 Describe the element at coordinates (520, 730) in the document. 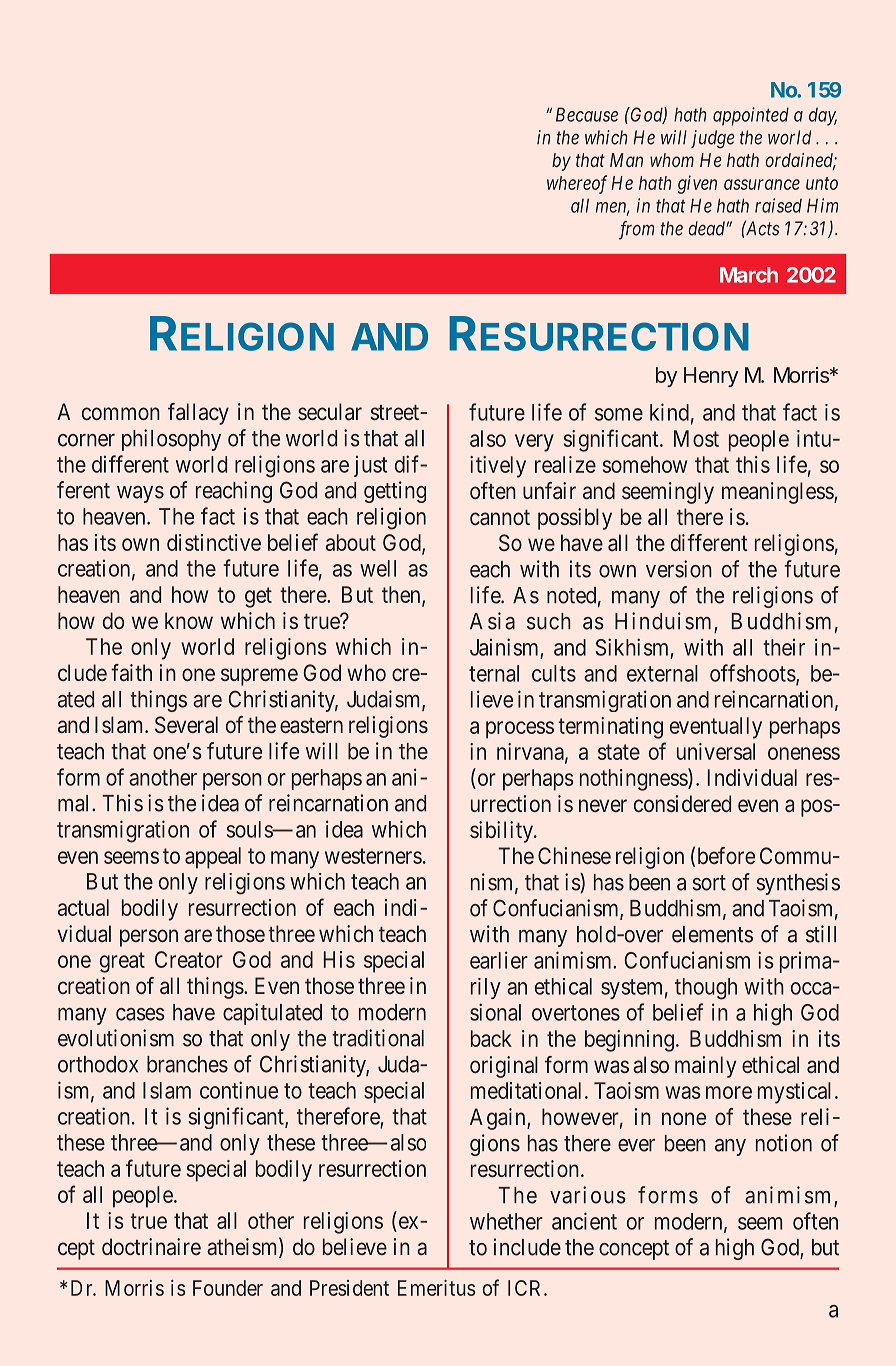

I see `process` at that location.
